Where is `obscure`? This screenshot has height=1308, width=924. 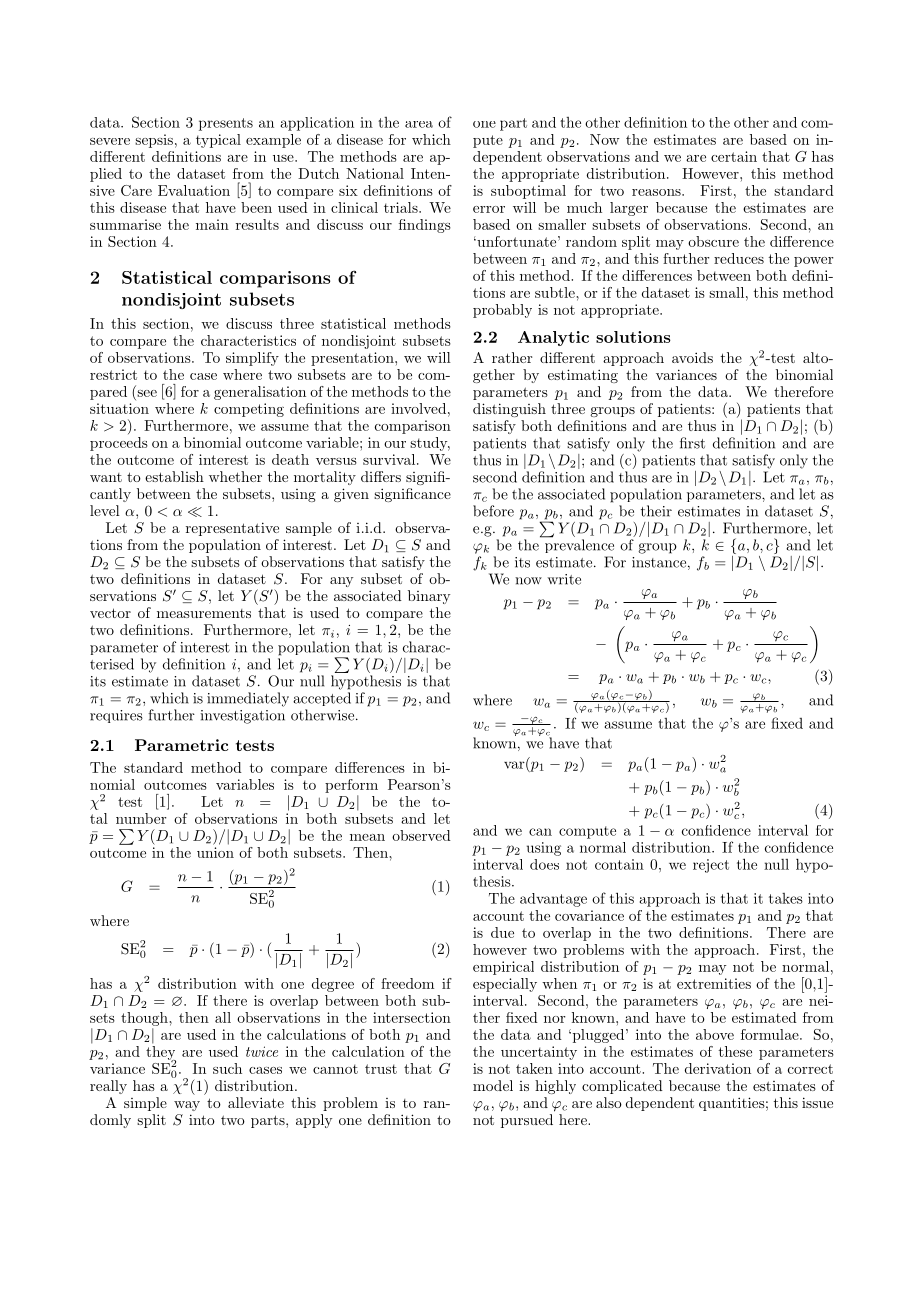
obscure is located at coordinates (713, 241).
